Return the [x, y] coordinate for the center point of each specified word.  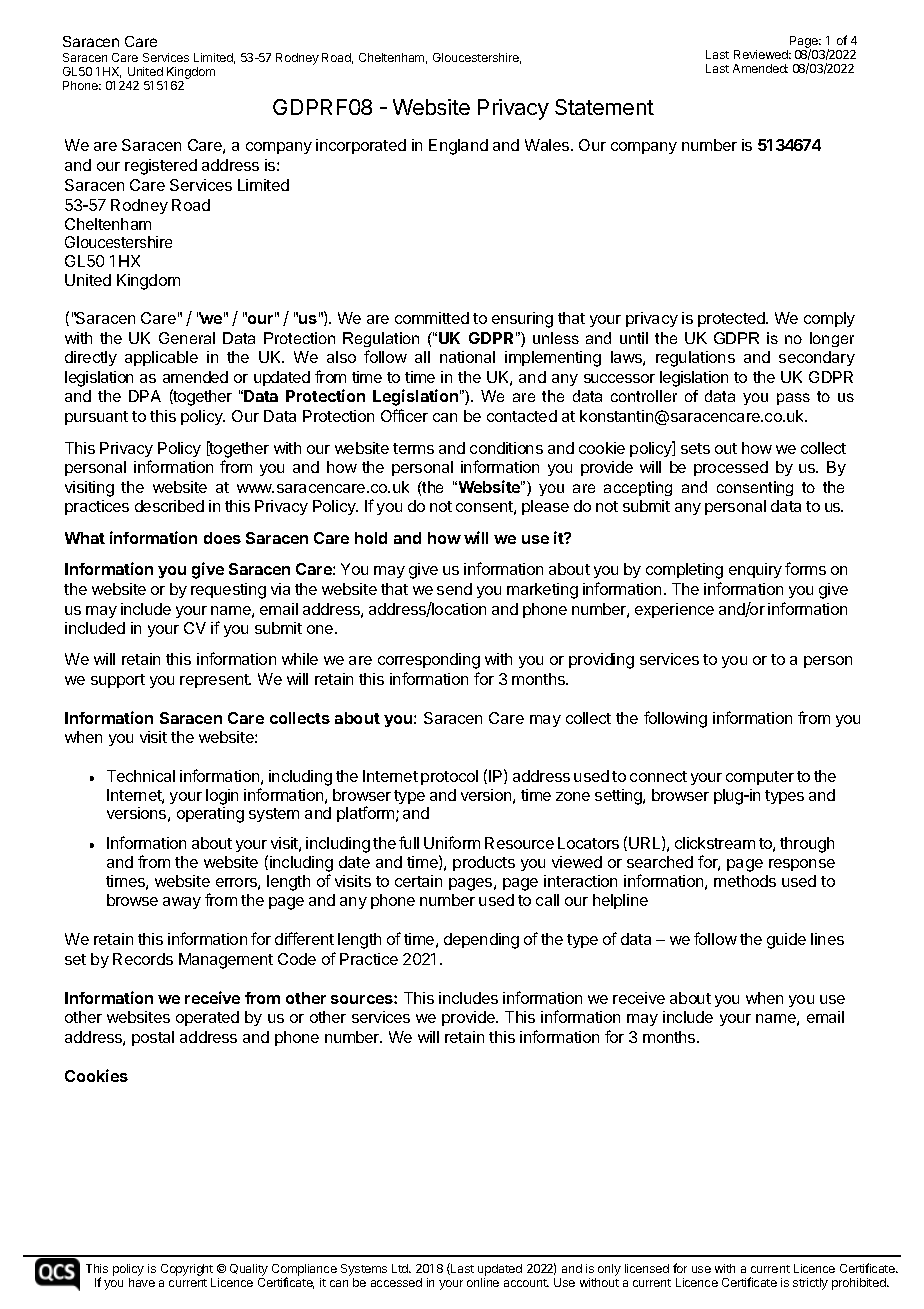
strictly [810, 1284]
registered [161, 167]
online [483, 1282]
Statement [604, 107]
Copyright [187, 1271]
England [458, 147]
